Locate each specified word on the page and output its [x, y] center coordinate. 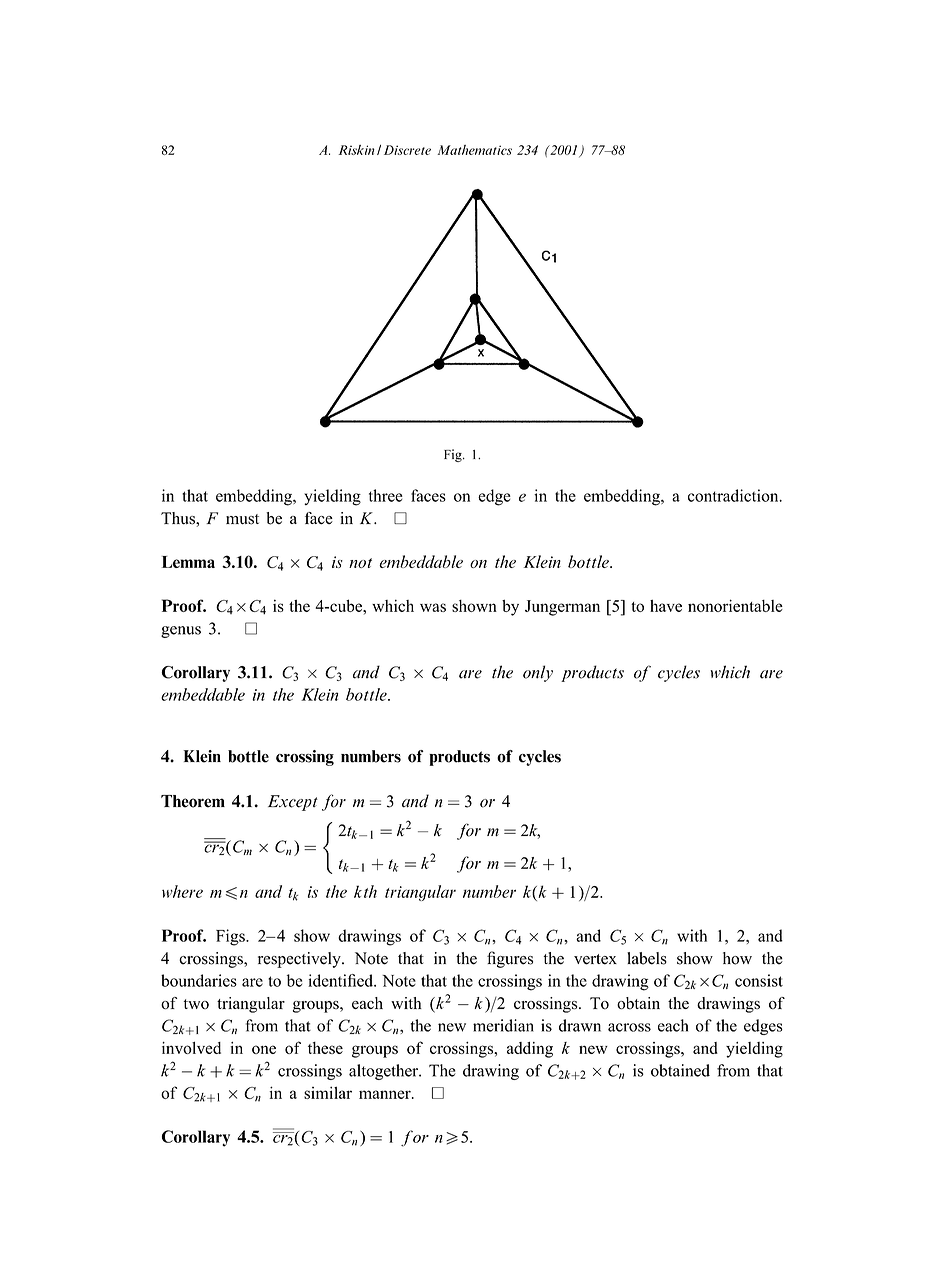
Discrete [407, 150]
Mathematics [474, 150]
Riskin [356, 150]
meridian [503, 1025]
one [264, 1049]
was [433, 607]
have [666, 606]
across [629, 1027]
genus [181, 632]
